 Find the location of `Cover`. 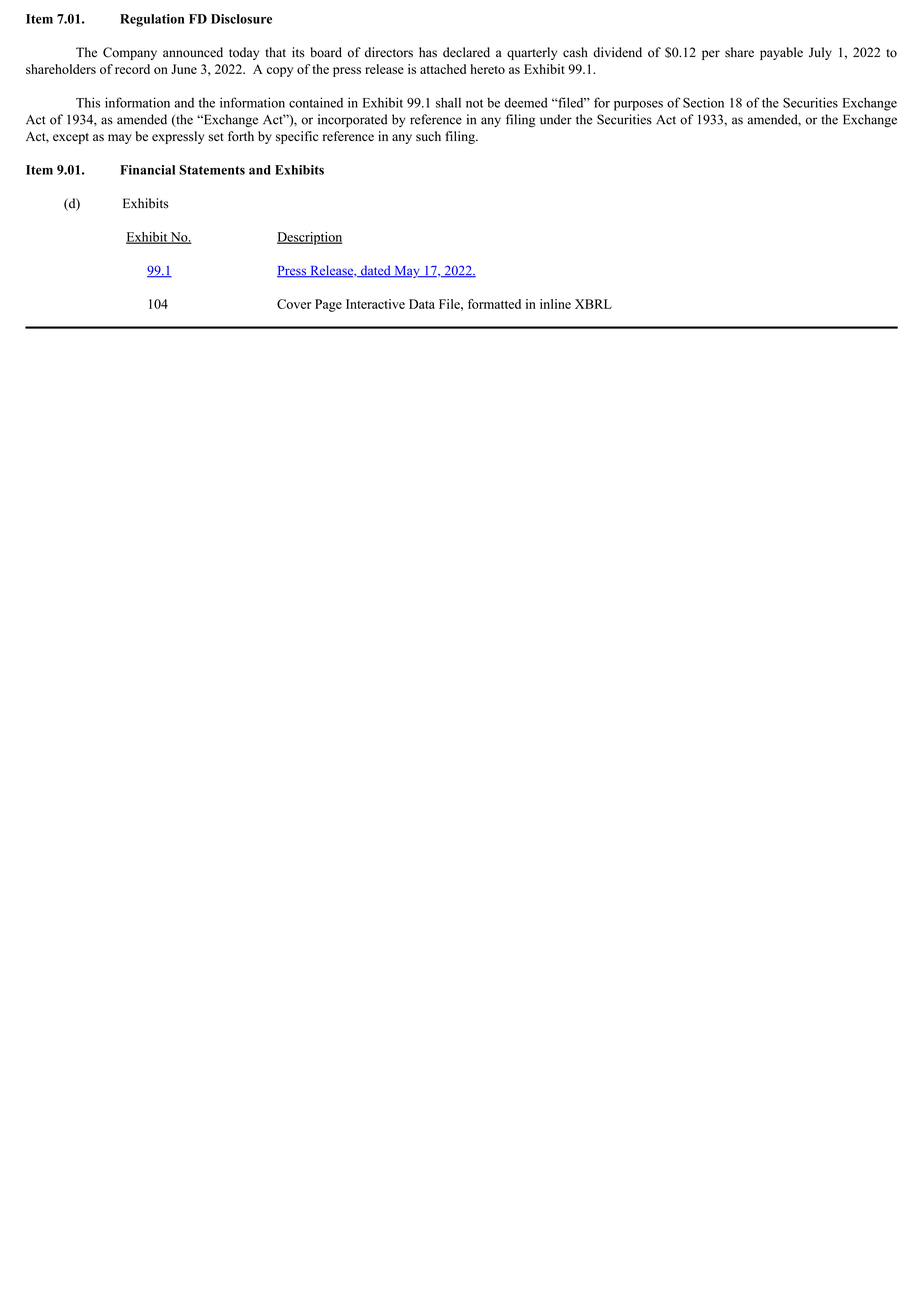

Cover is located at coordinates (294, 304).
